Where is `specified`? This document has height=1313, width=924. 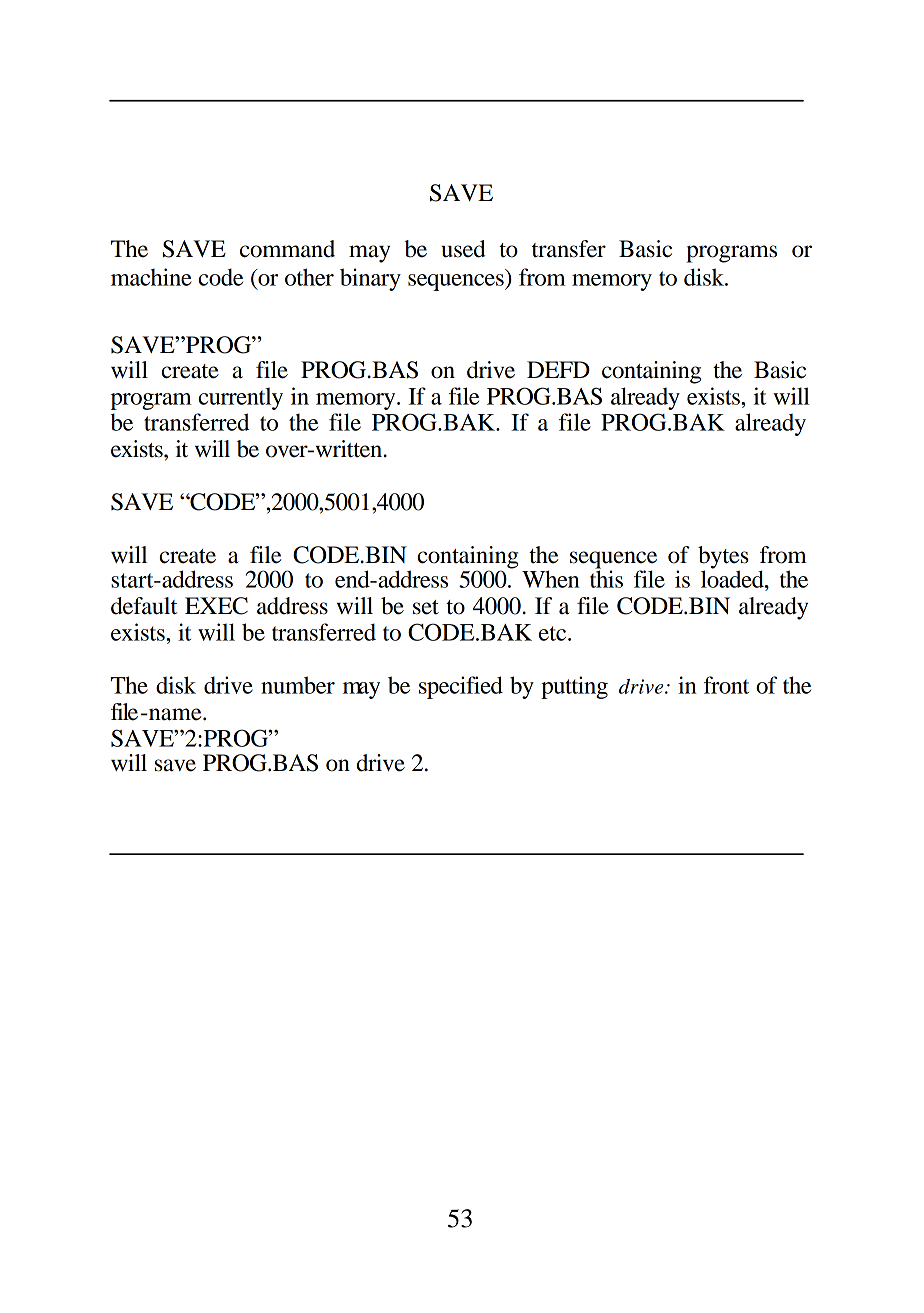 specified is located at coordinates (461, 687).
